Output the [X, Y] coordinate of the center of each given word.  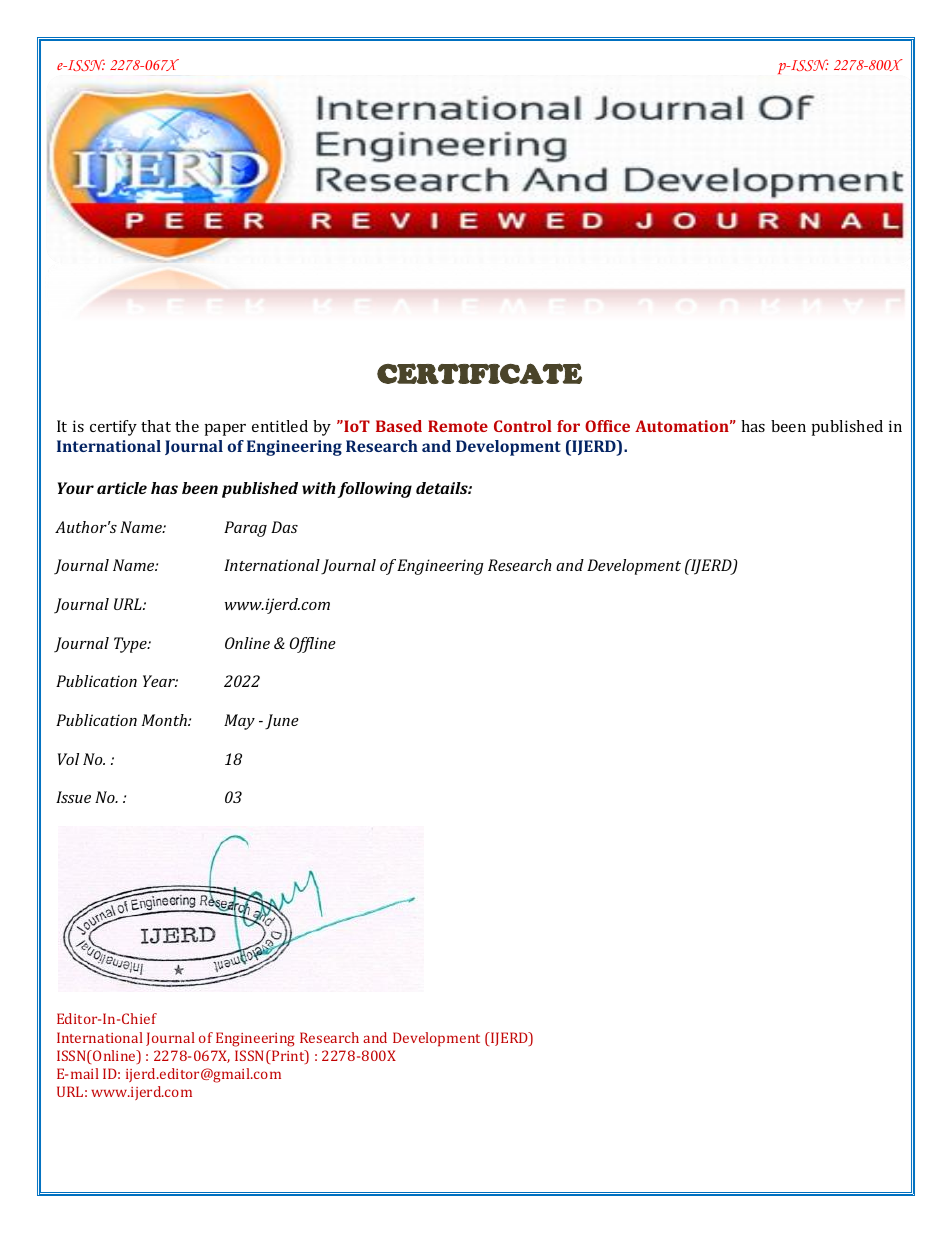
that [156, 426]
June [282, 722]
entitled [280, 426]
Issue [73, 797]
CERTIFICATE [479, 373]
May [239, 722]
